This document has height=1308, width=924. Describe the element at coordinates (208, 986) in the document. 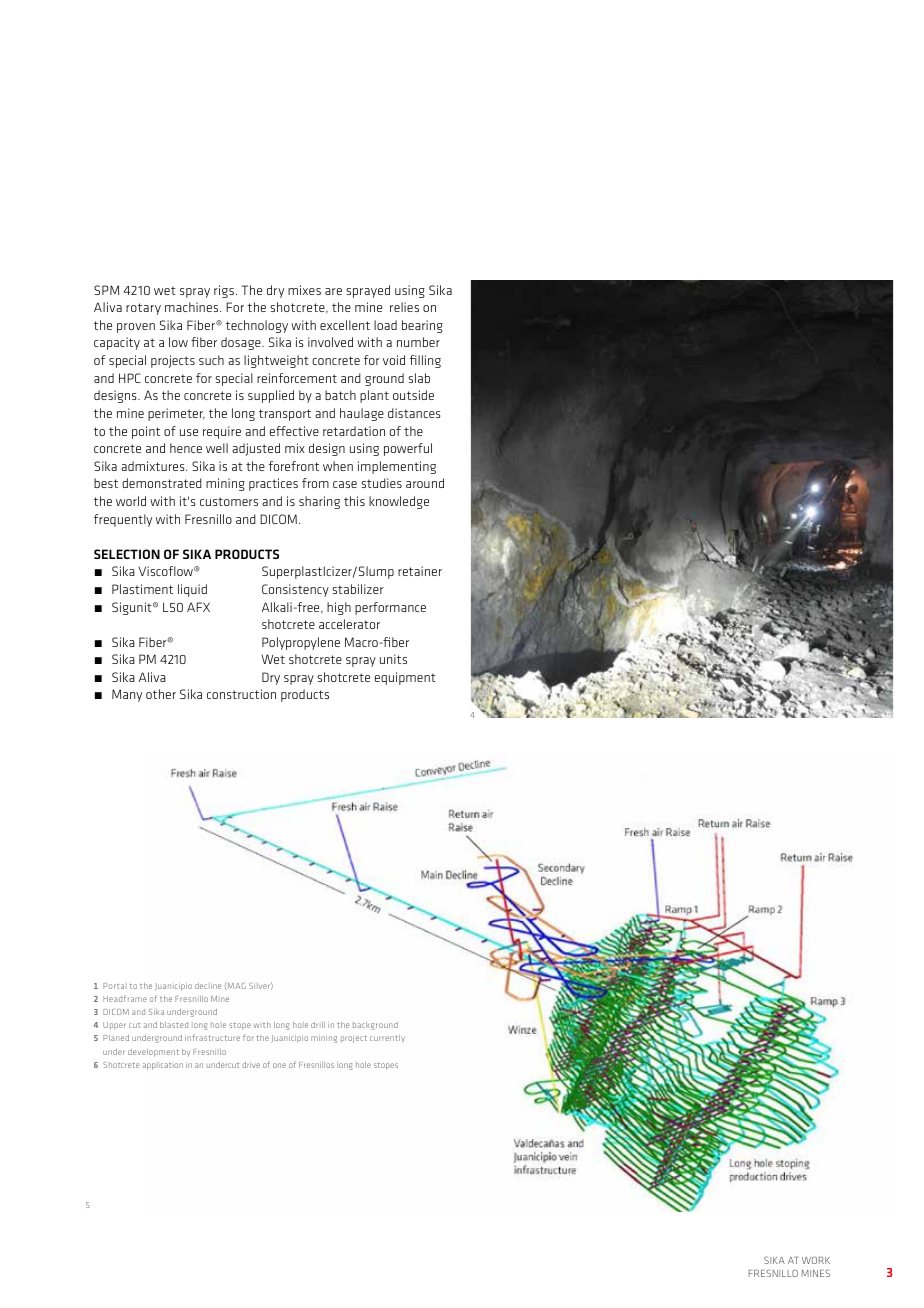

I see `decline` at that location.
